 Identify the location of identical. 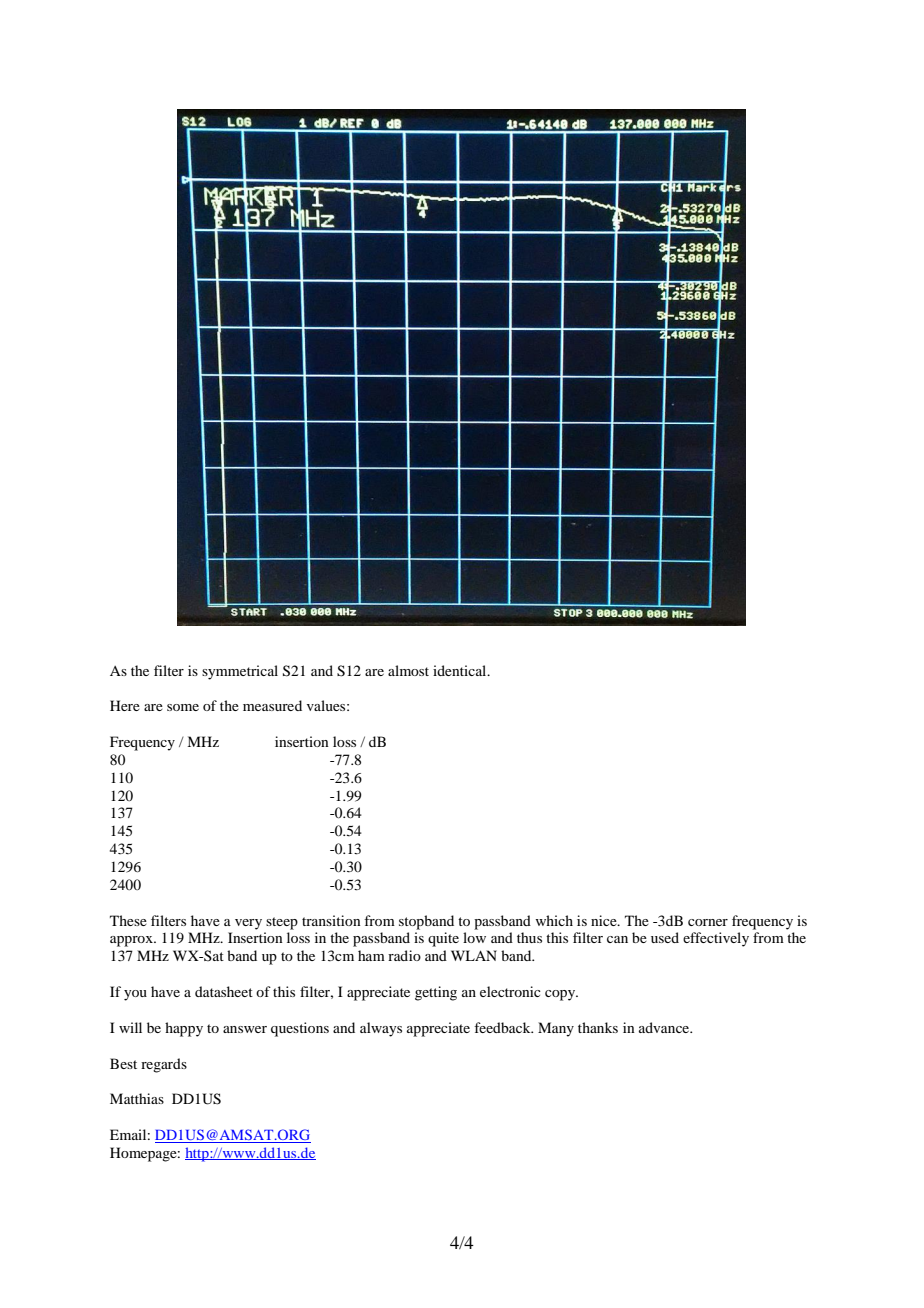
(461, 670).
